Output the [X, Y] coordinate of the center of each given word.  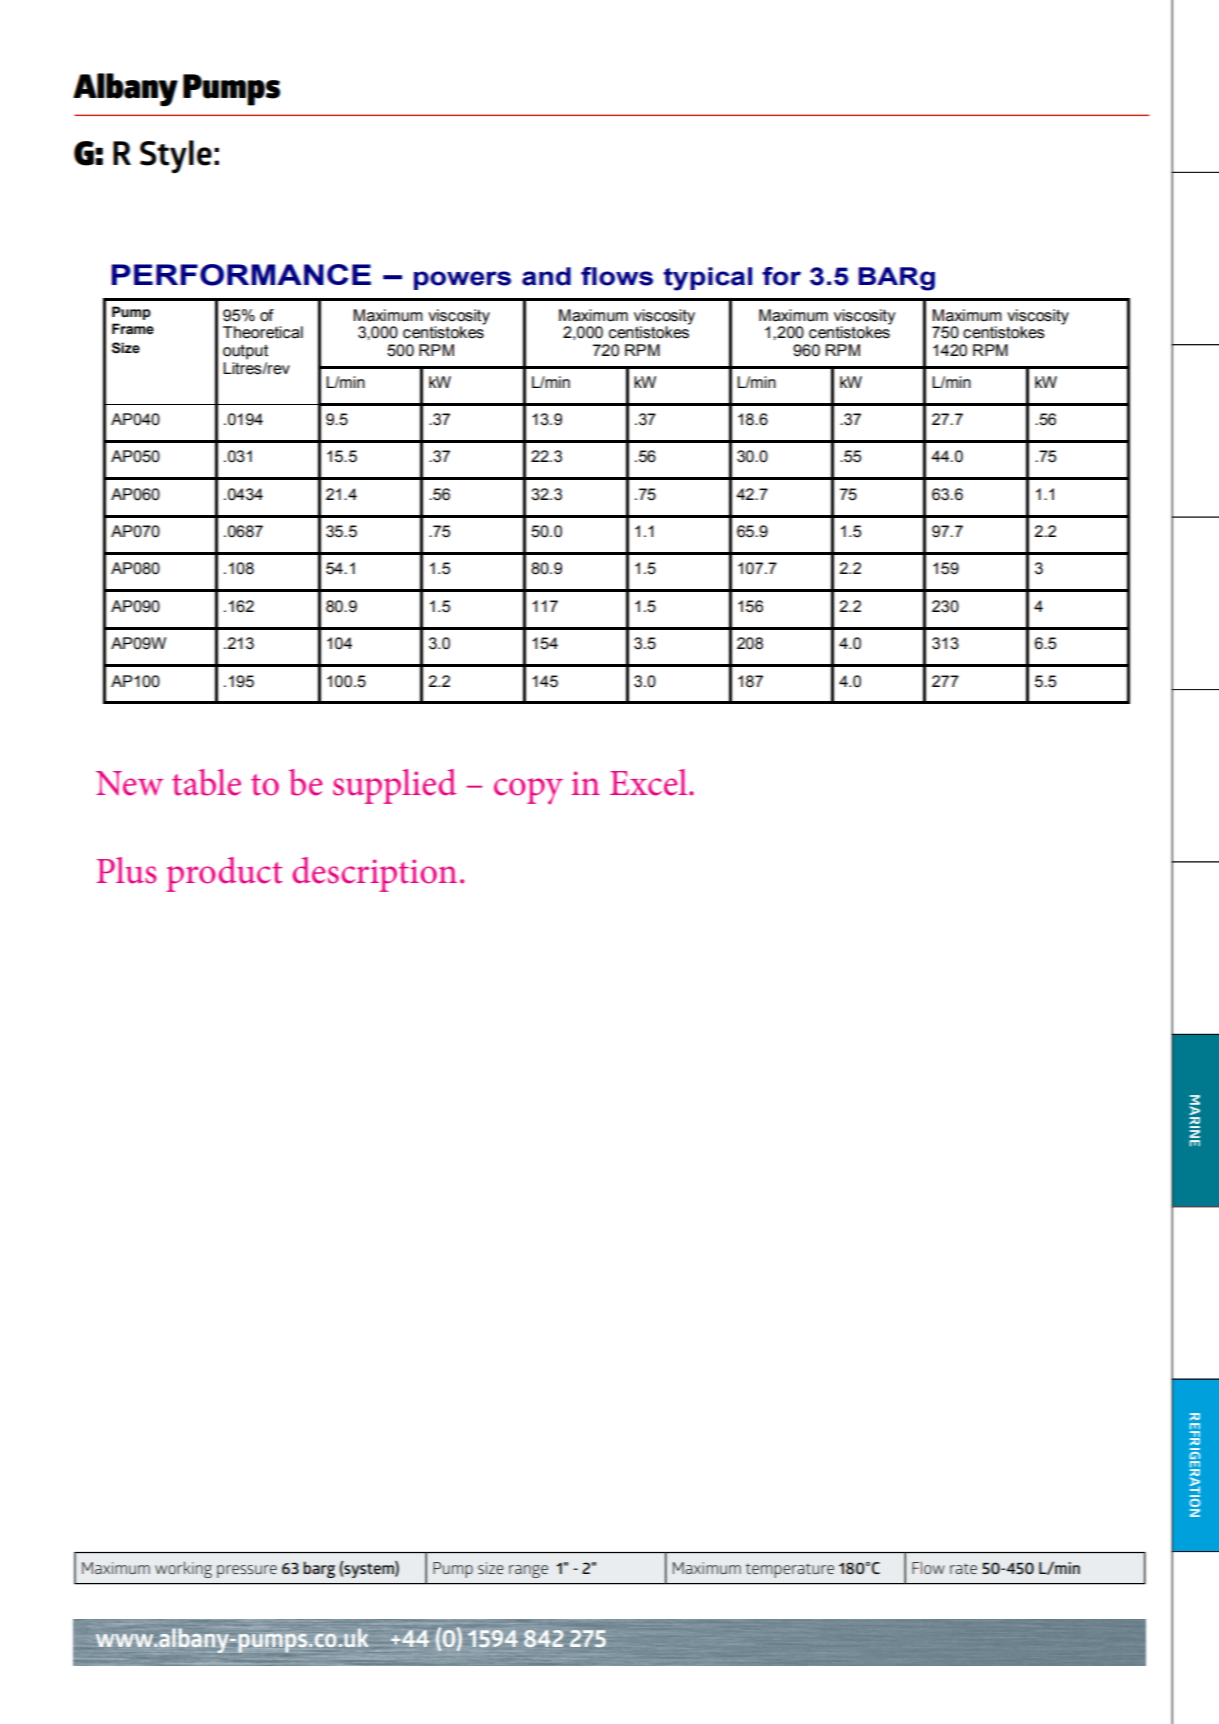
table [206, 782]
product [224, 874]
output [245, 352]
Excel [650, 782]
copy [528, 791]
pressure [247, 1571]
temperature [790, 1570]
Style [176, 156]
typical [707, 279]
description [374, 874]
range [528, 1571]
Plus [126, 870]
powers [462, 280]
